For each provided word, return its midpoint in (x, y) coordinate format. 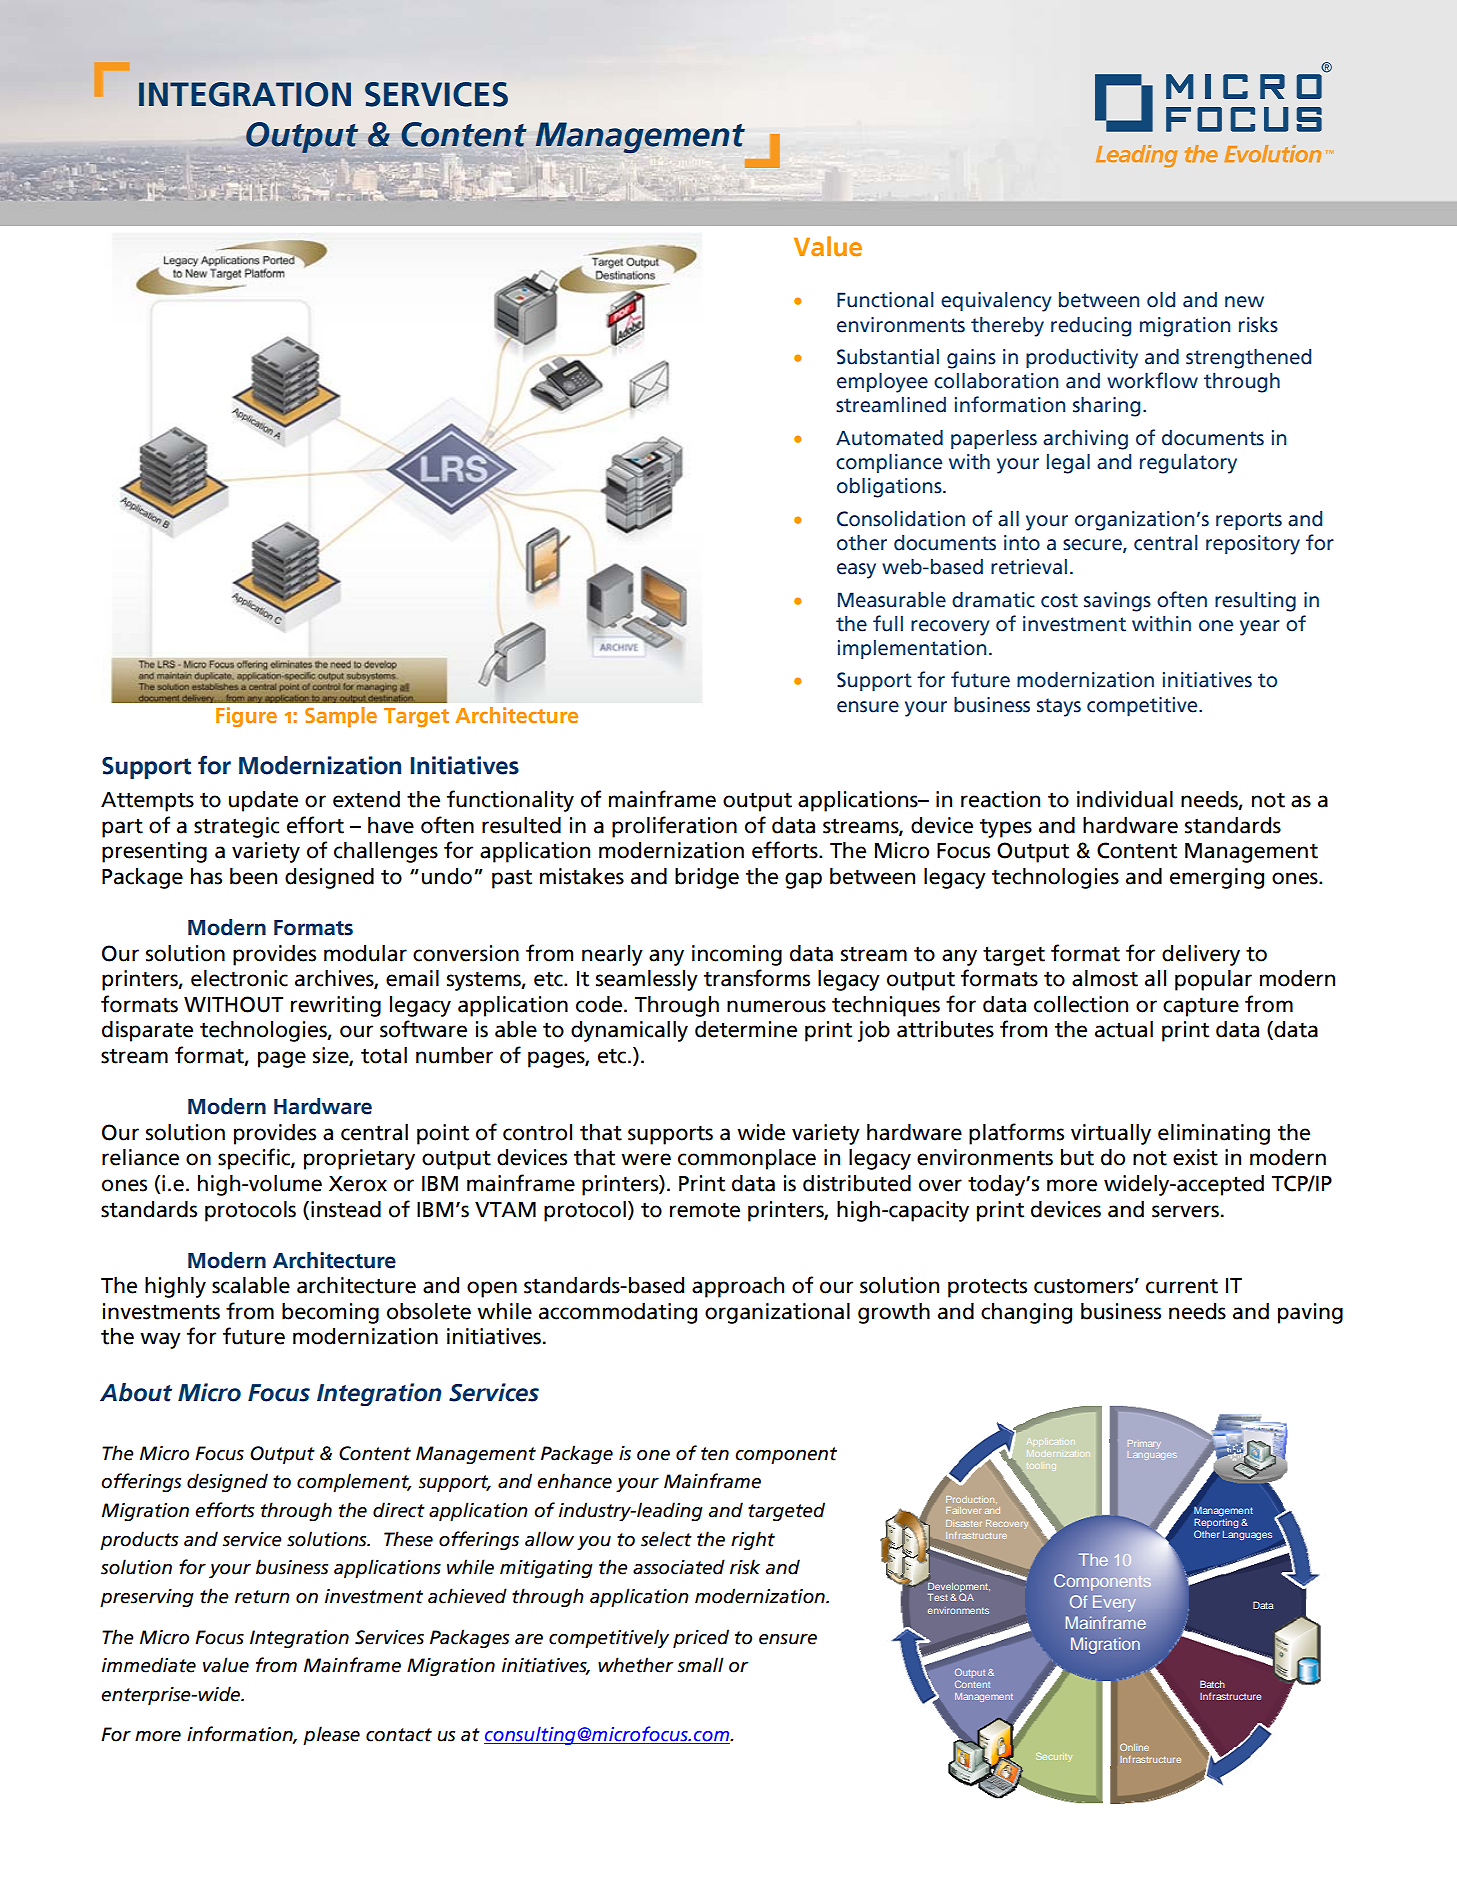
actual (1124, 1029)
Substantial (888, 357)
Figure (246, 717)
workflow (1152, 380)
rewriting (336, 1006)
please (331, 1735)
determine (746, 1029)
